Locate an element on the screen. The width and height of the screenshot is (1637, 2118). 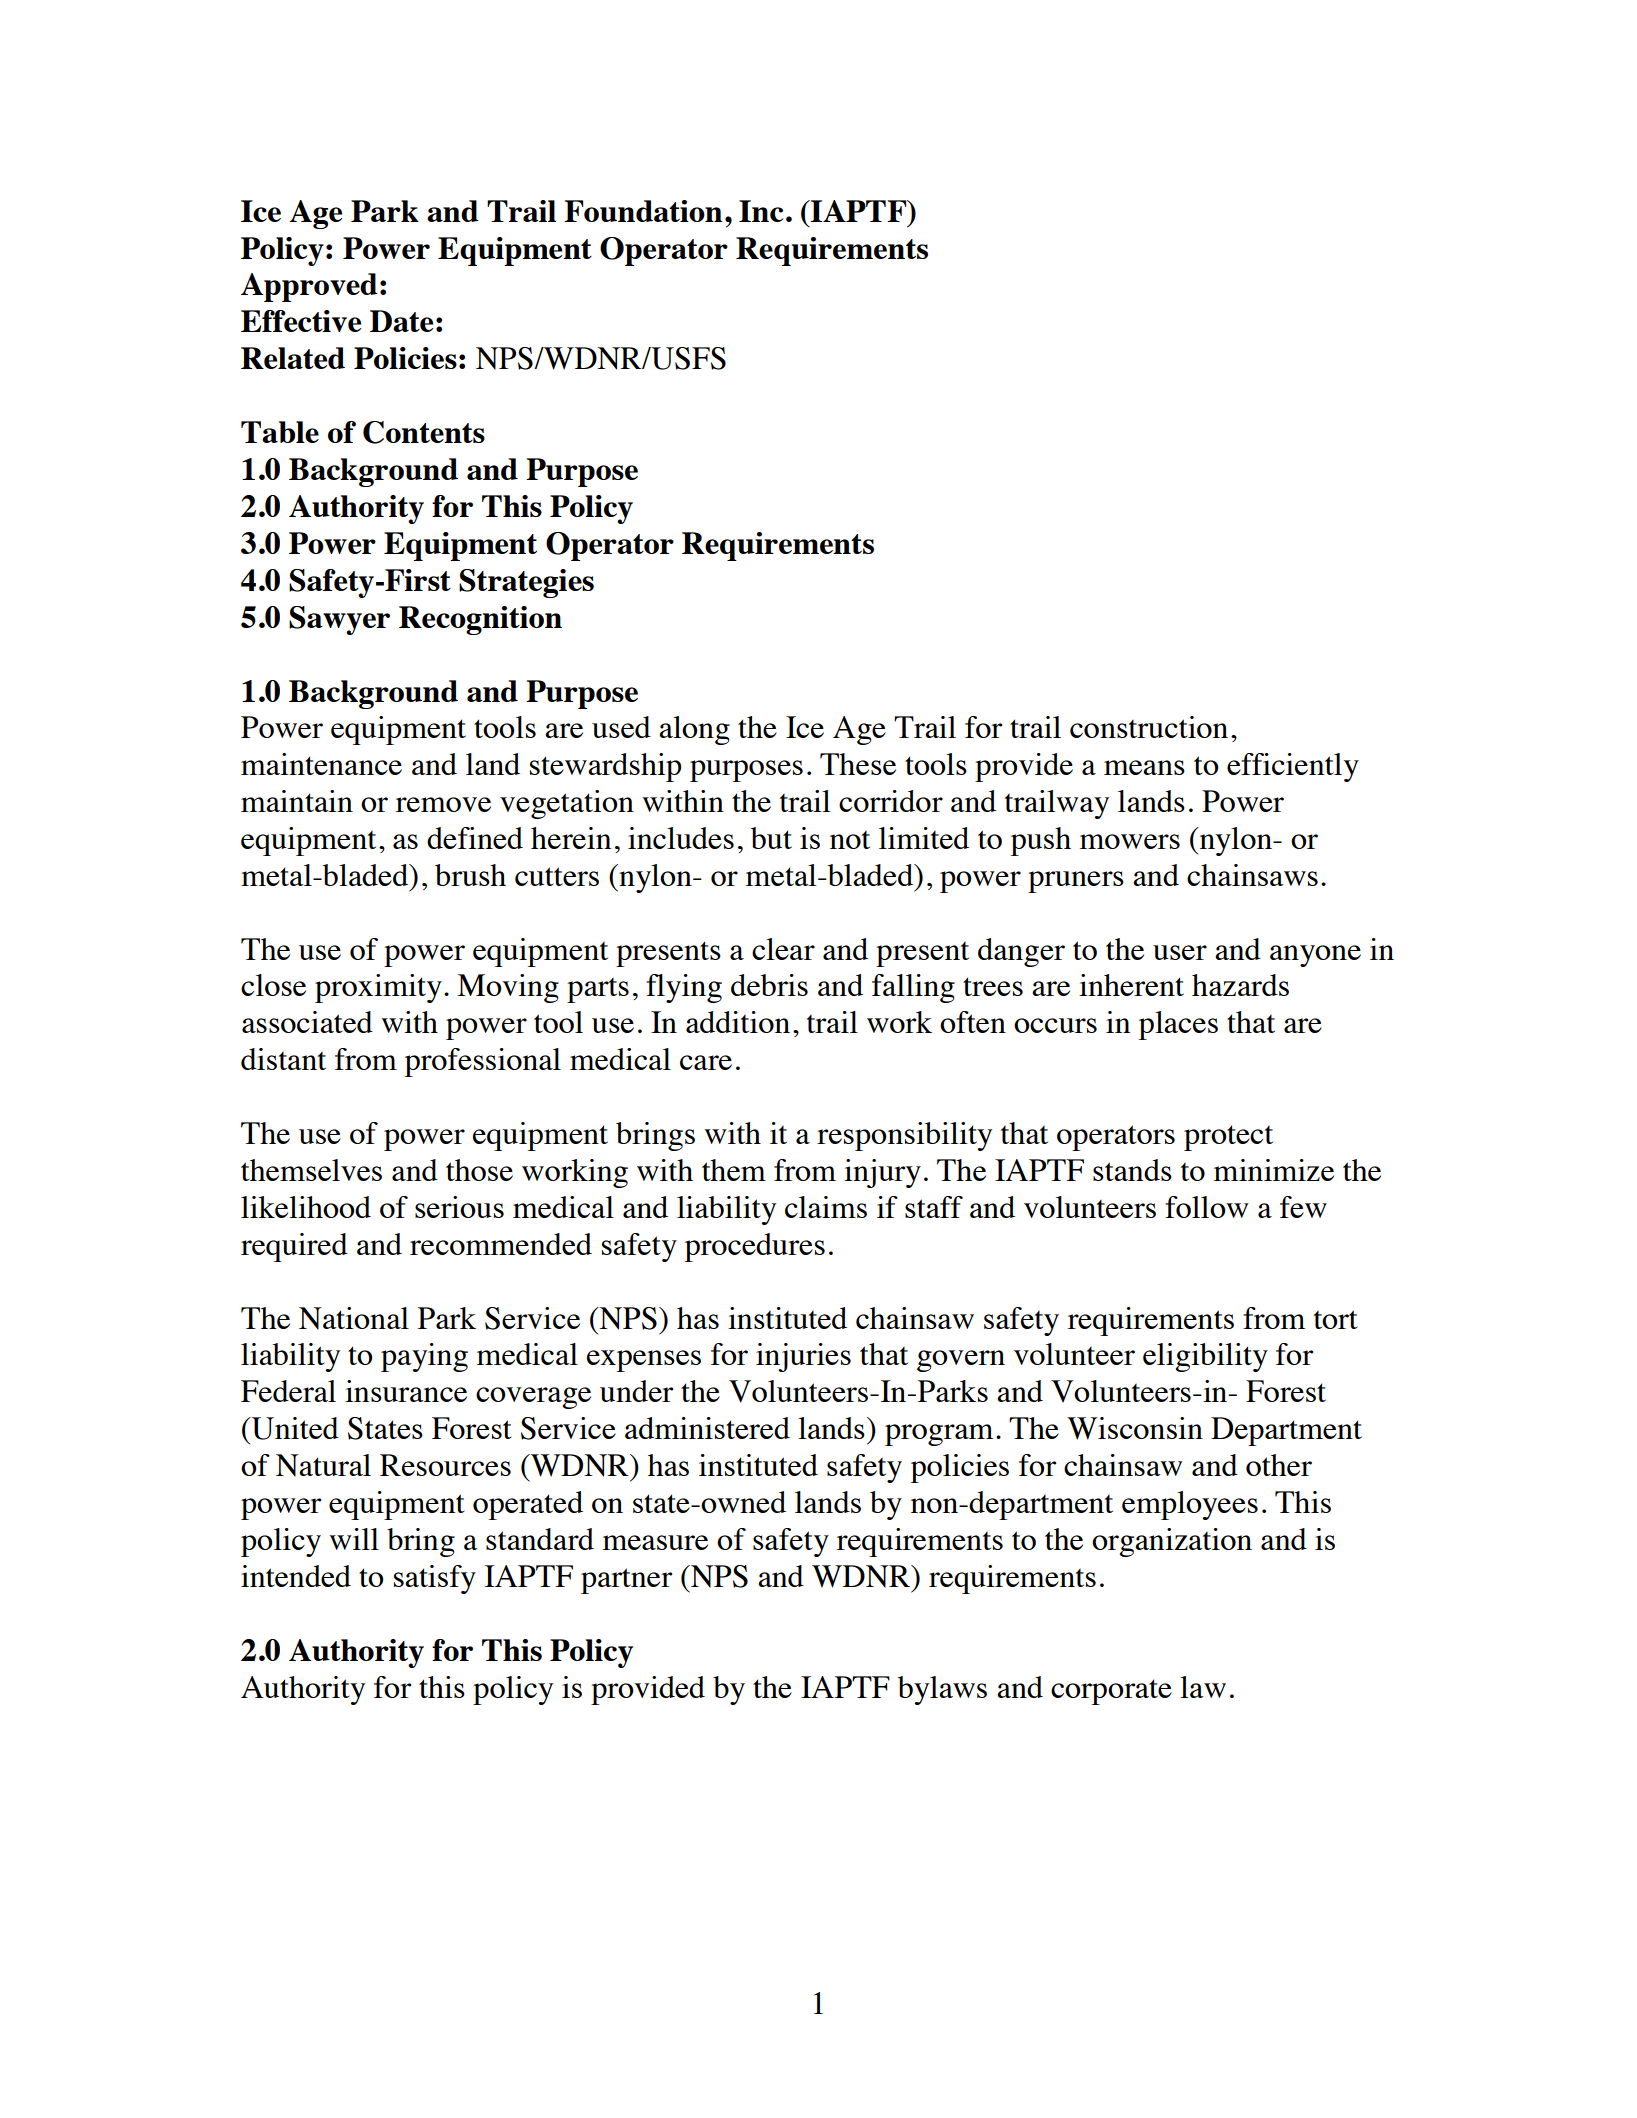
construction is located at coordinates (1149, 727).
